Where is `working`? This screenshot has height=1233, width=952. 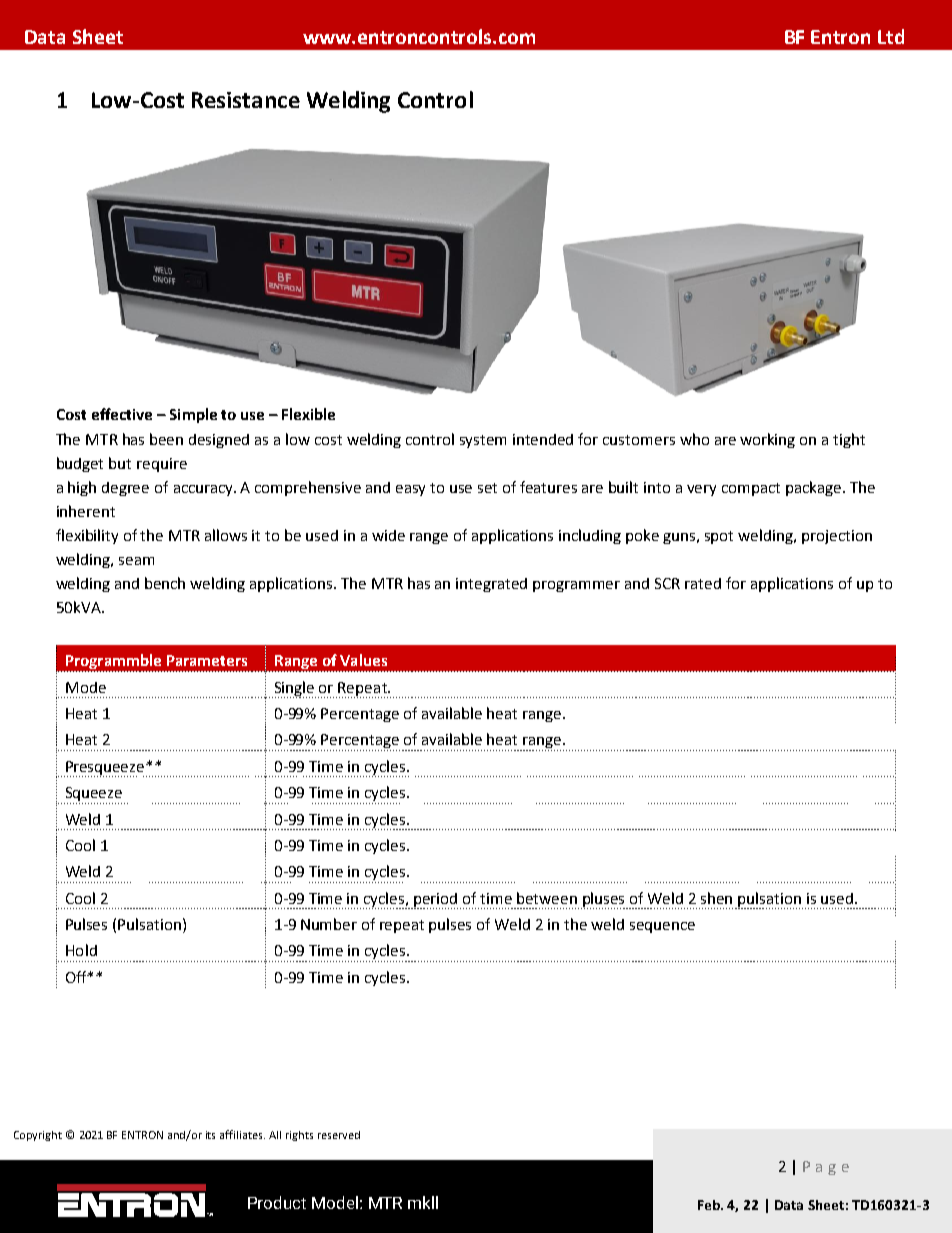 working is located at coordinates (767, 440).
